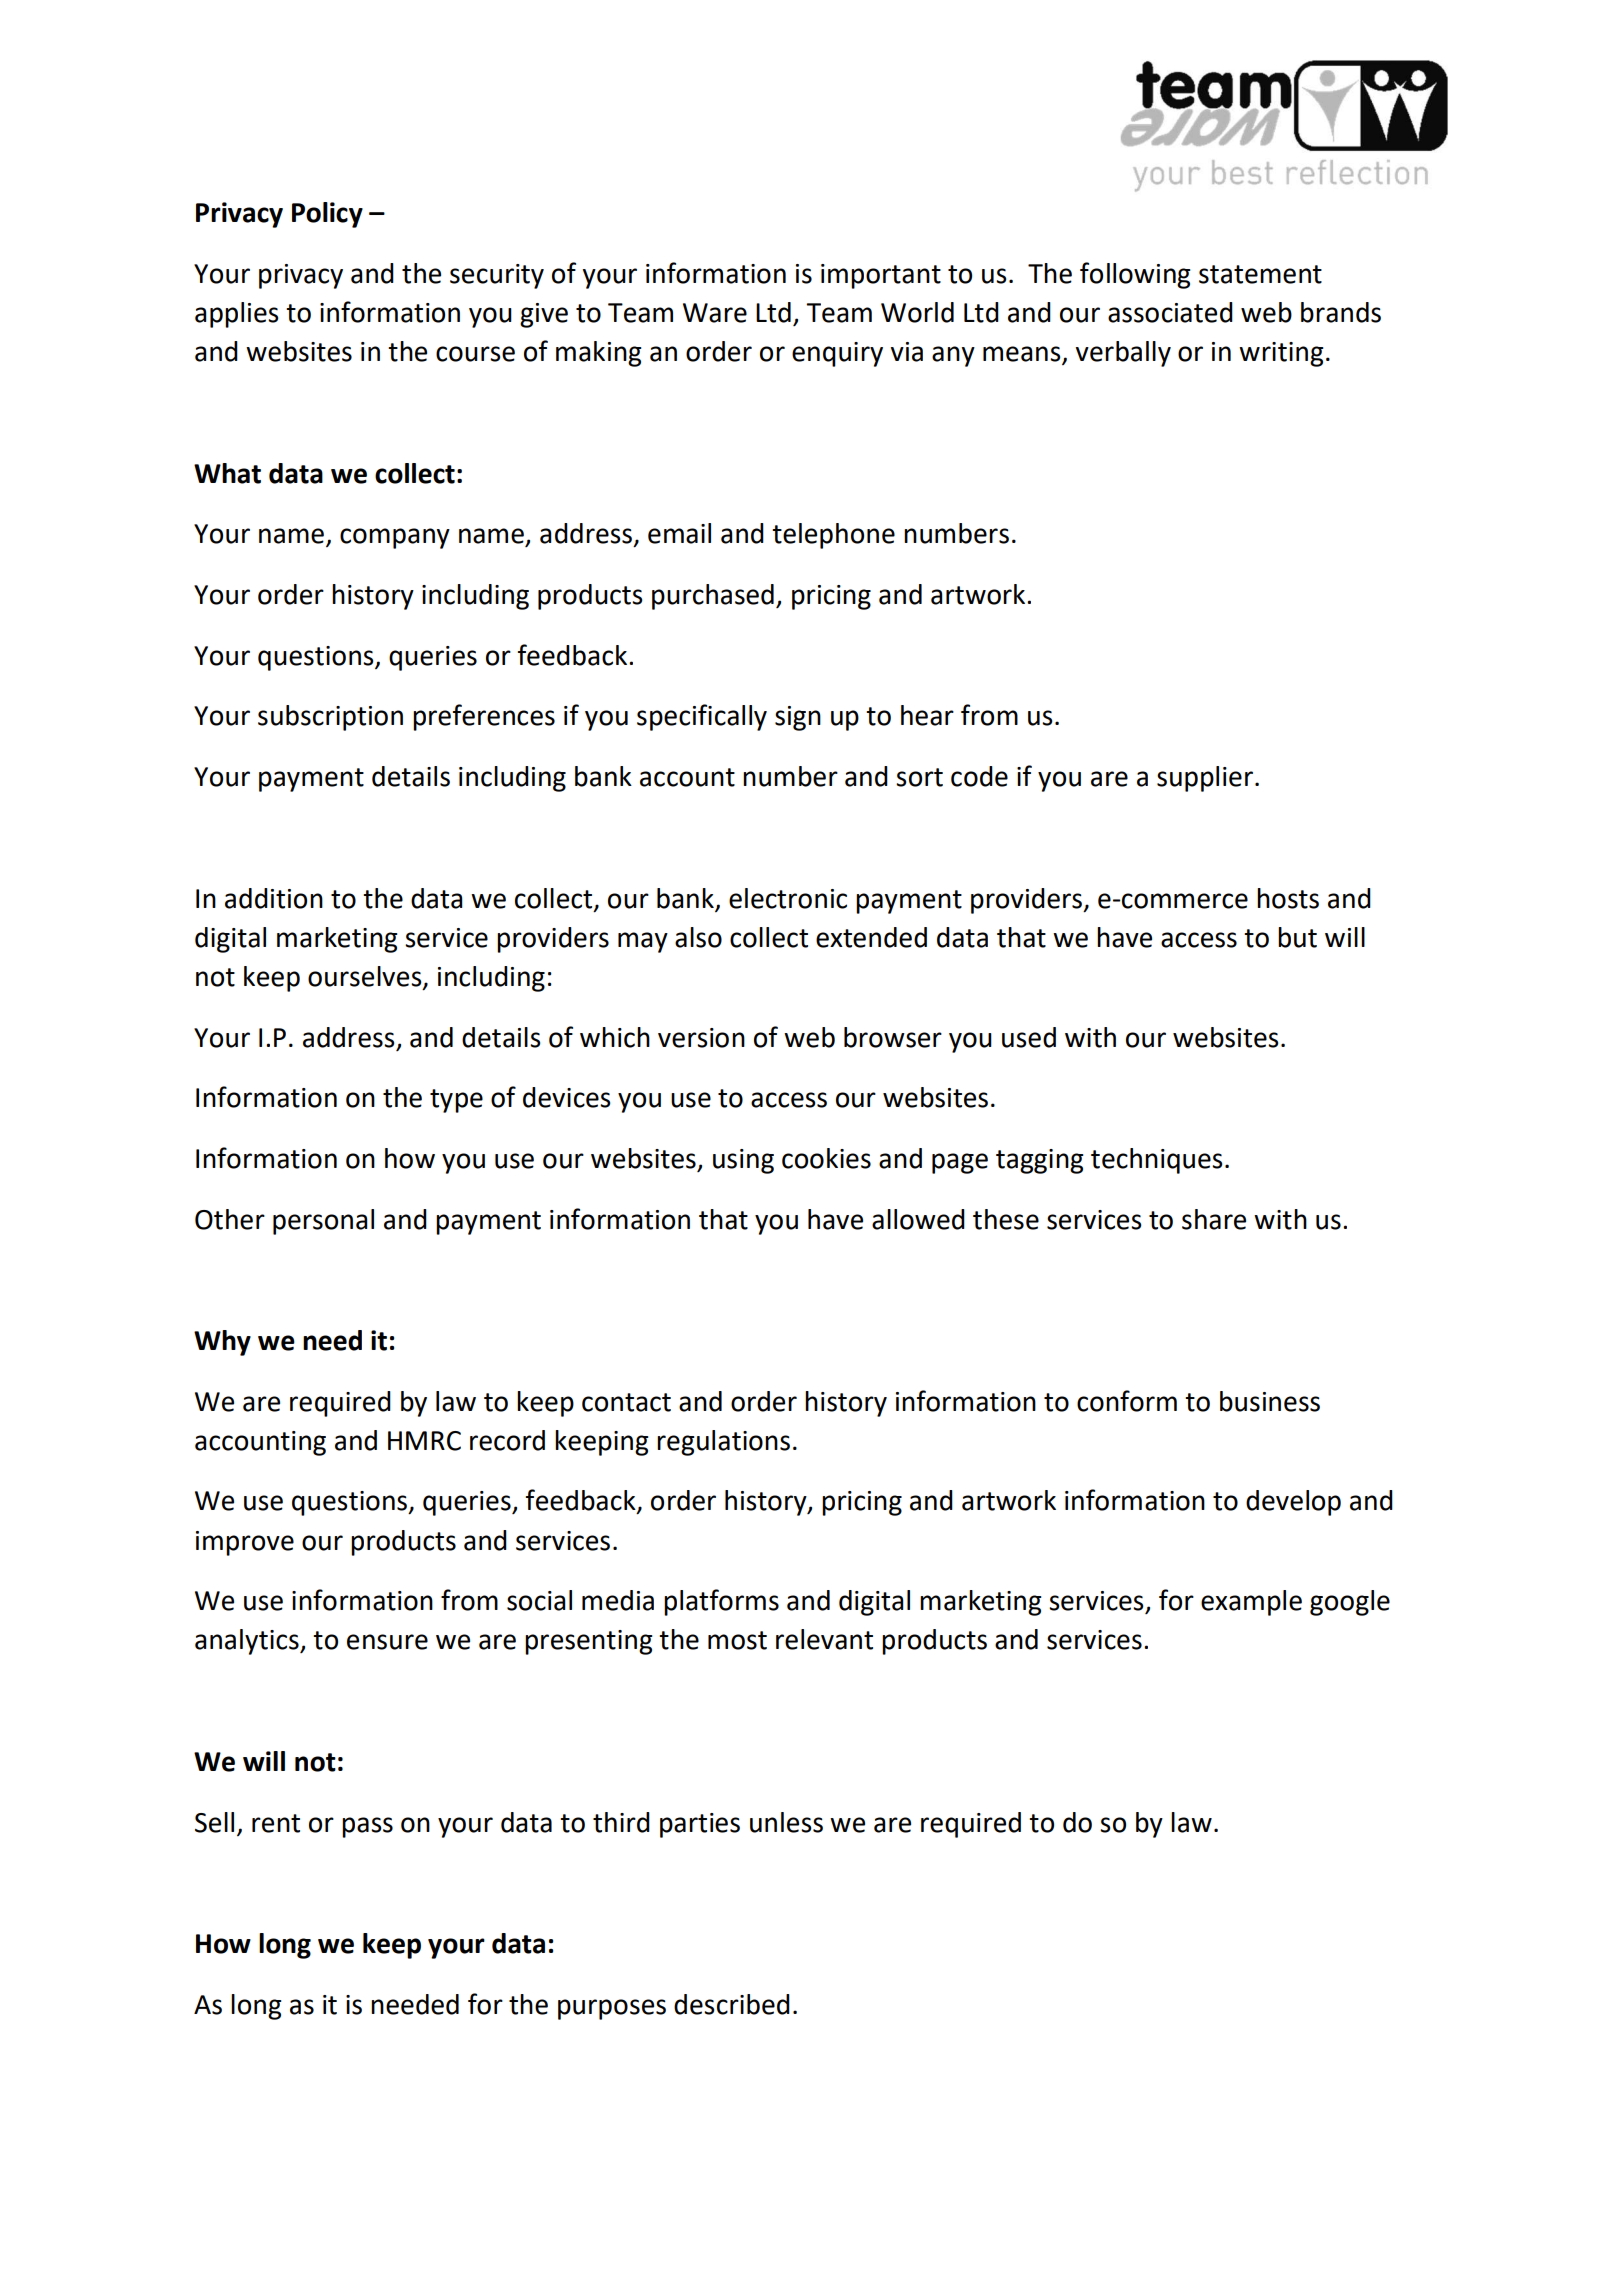 This screenshot has height=2272, width=1606. I want to click on pass, so click(367, 1827).
